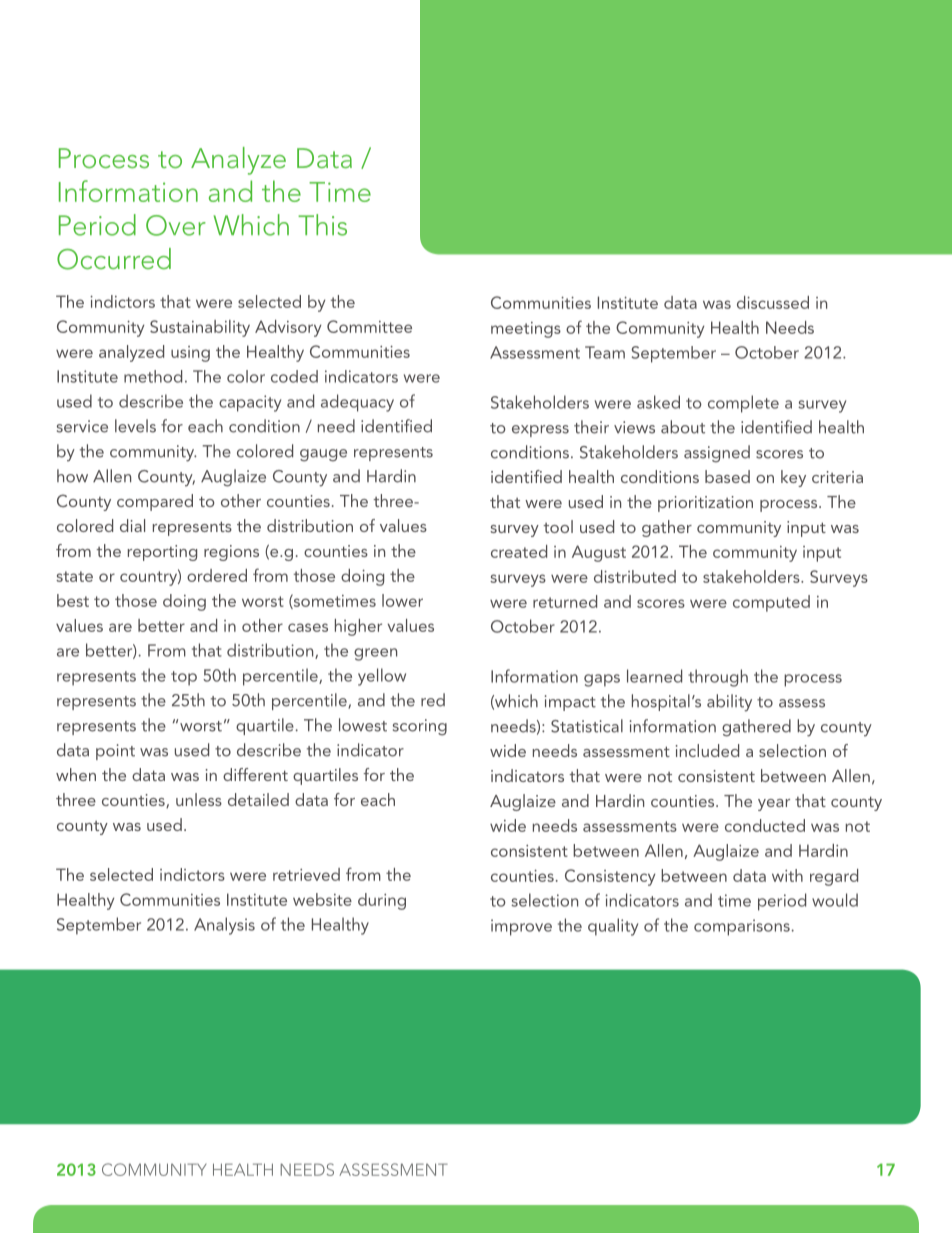  Describe the element at coordinates (382, 901) in the page. I see `during` at that location.
